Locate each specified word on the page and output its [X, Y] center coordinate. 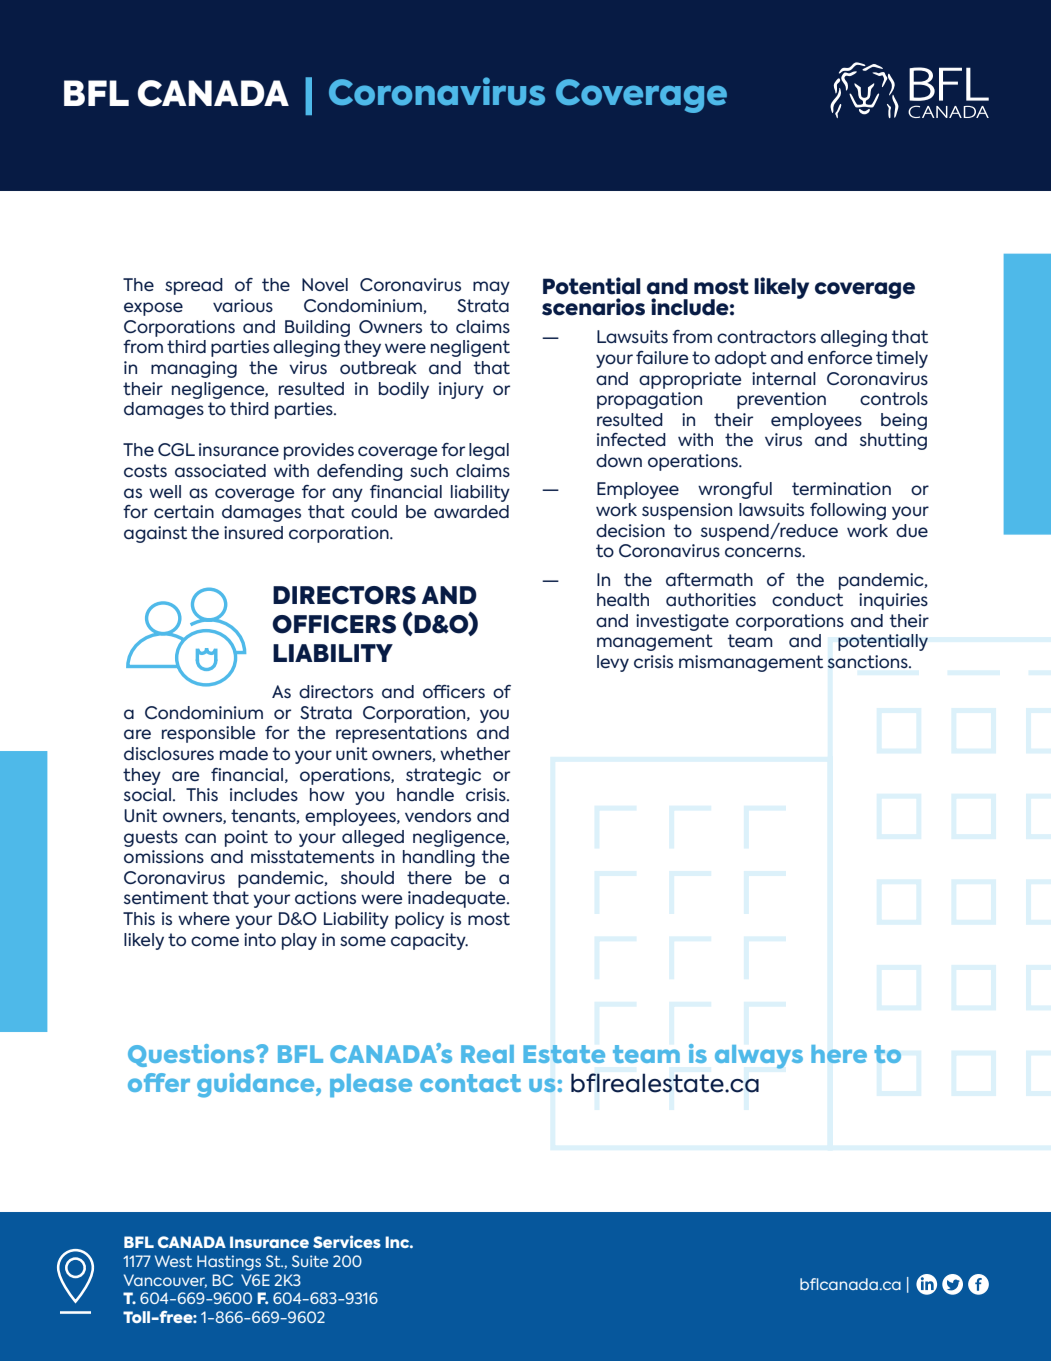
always [759, 1057]
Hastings [229, 1263]
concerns [764, 552]
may [491, 288]
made [244, 753]
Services [347, 1241]
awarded [471, 511]
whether [475, 754]
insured [253, 532]
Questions [192, 1055]
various [243, 306]
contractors [766, 337]
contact [470, 1083]
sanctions [869, 662]
